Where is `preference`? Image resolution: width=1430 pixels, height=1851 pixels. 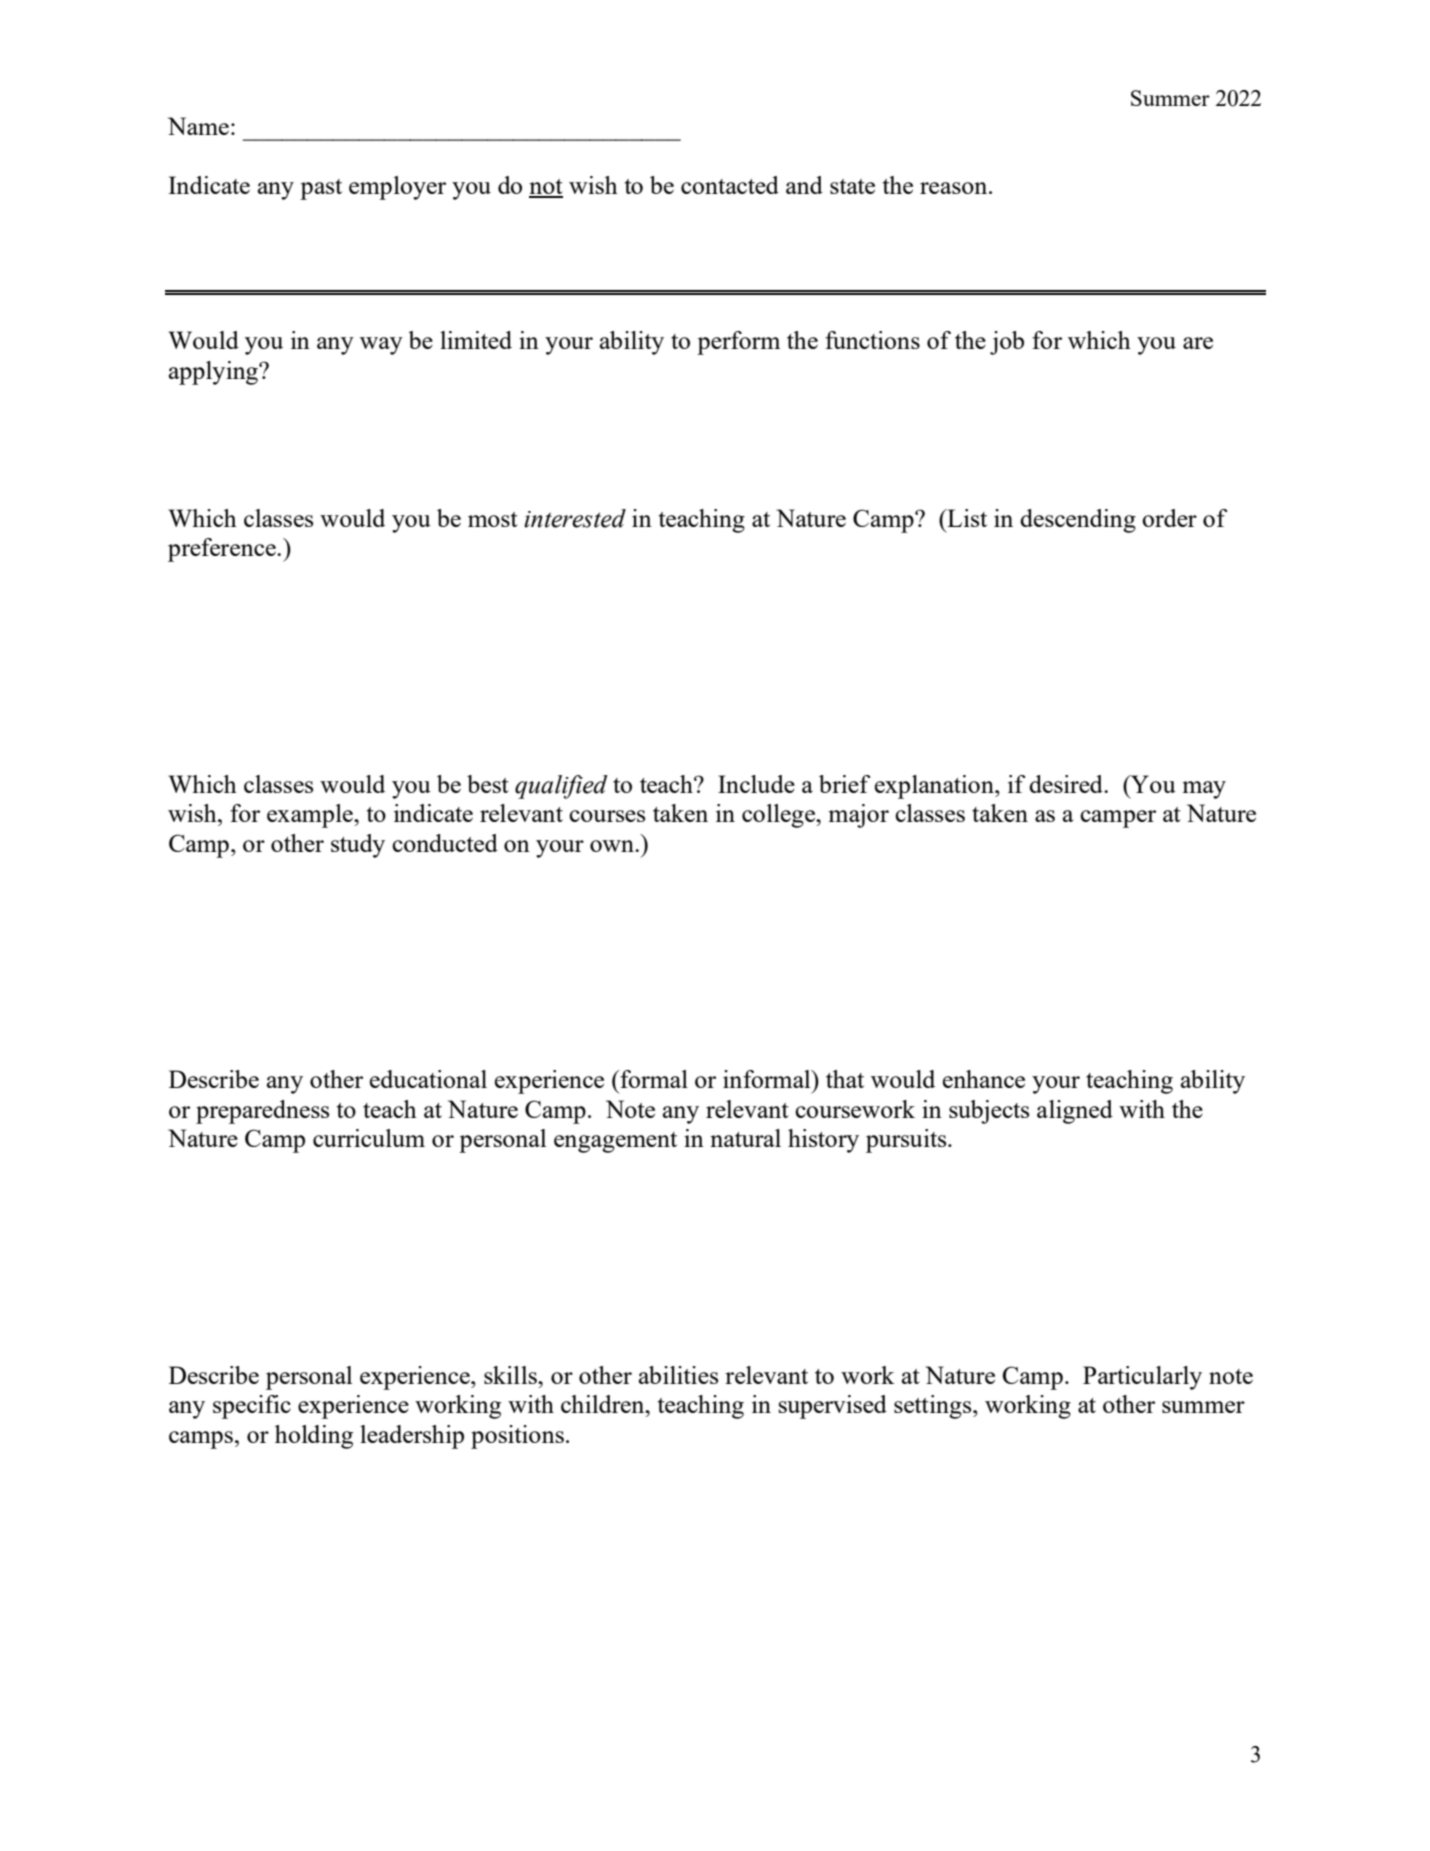 preference is located at coordinates (223, 550).
